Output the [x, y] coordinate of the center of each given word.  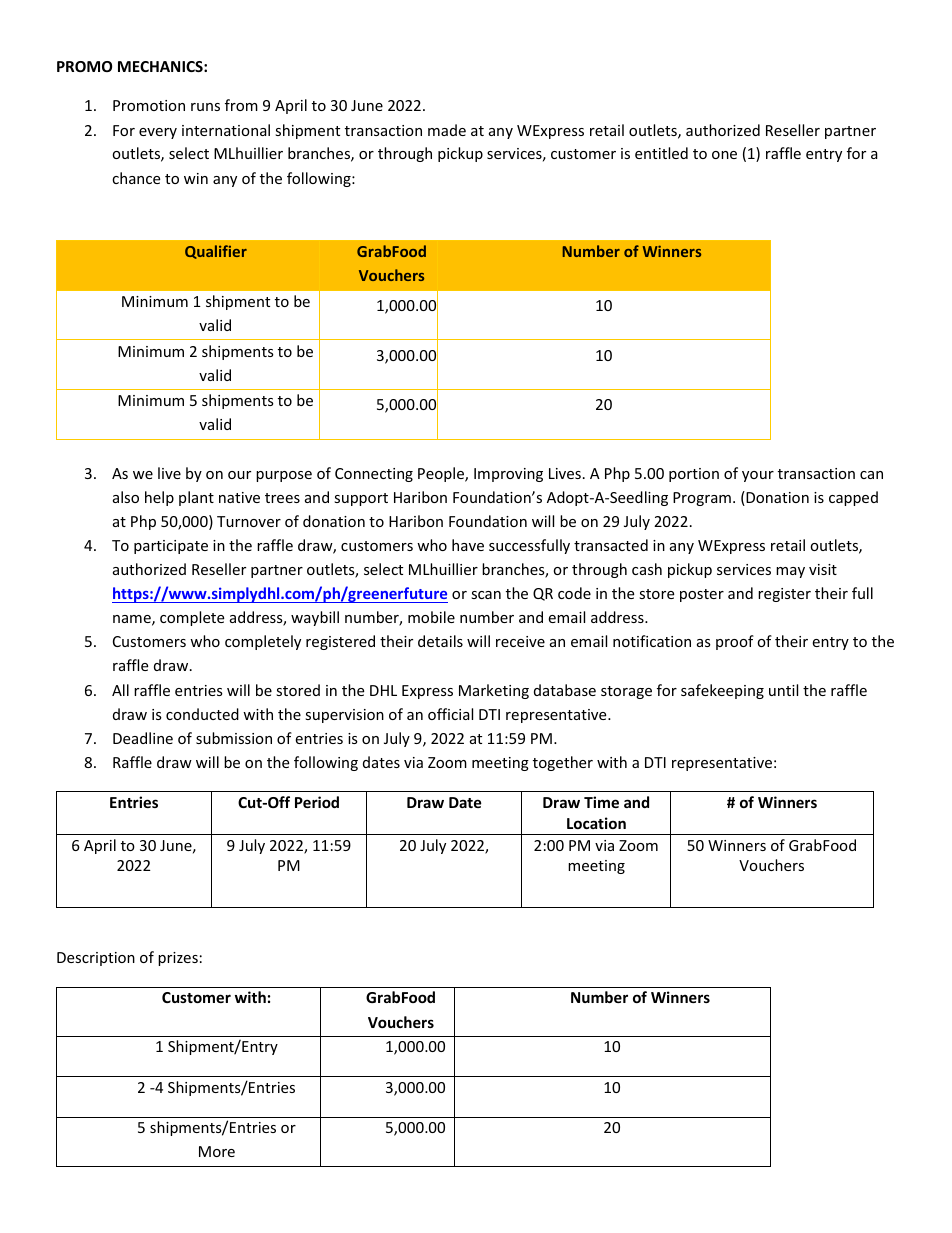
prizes [178, 959]
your [758, 476]
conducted [202, 714]
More [217, 1151]
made [447, 130]
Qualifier [216, 252]
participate [171, 547]
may [790, 572]
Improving [508, 475]
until [783, 690]
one [724, 155]
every [158, 133]
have [468, 545]
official [450, 714]
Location [596, 823]
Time [601, 802]
